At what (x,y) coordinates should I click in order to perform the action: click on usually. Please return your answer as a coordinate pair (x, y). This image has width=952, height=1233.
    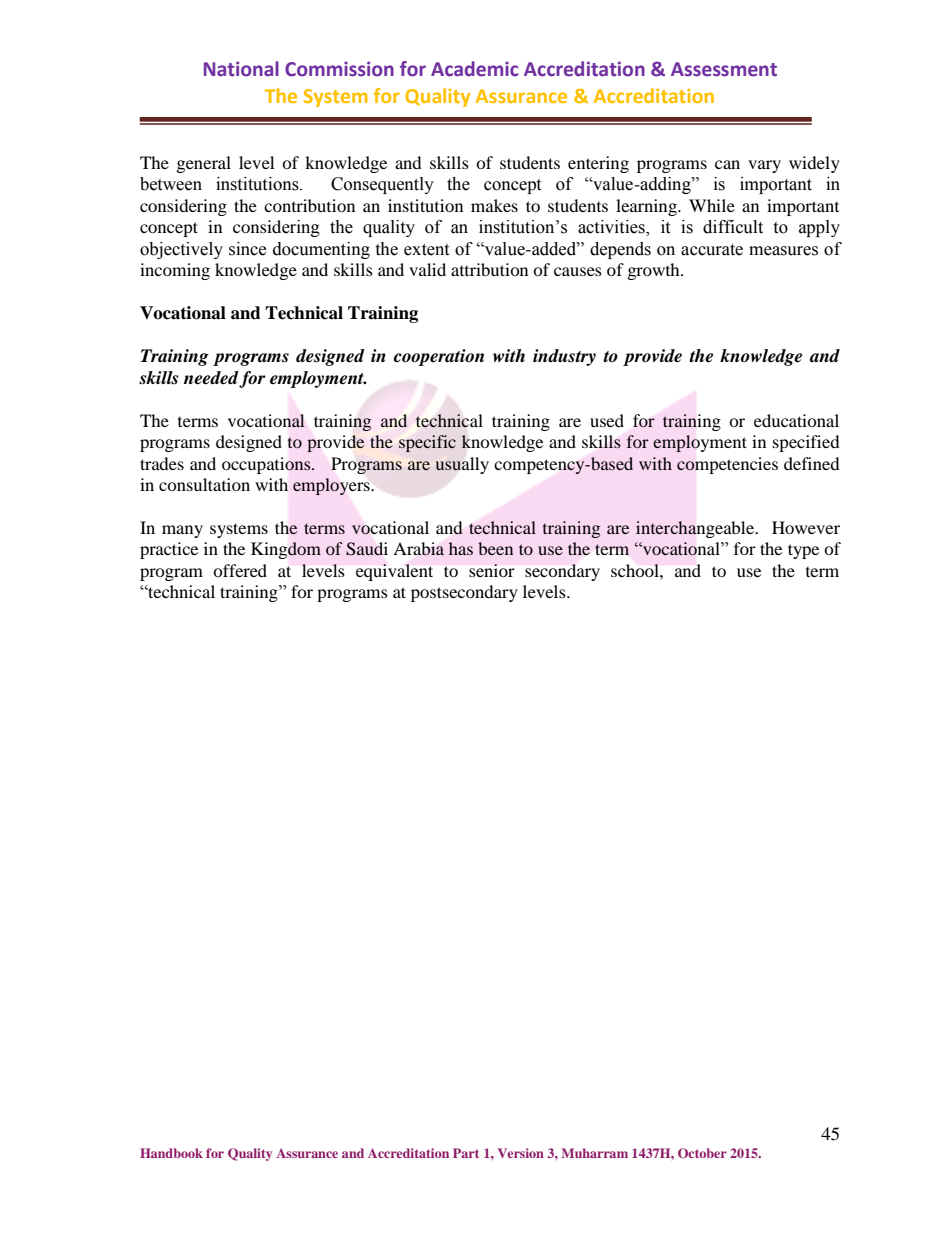
    Looking at the image, I should click on (462, 465).
